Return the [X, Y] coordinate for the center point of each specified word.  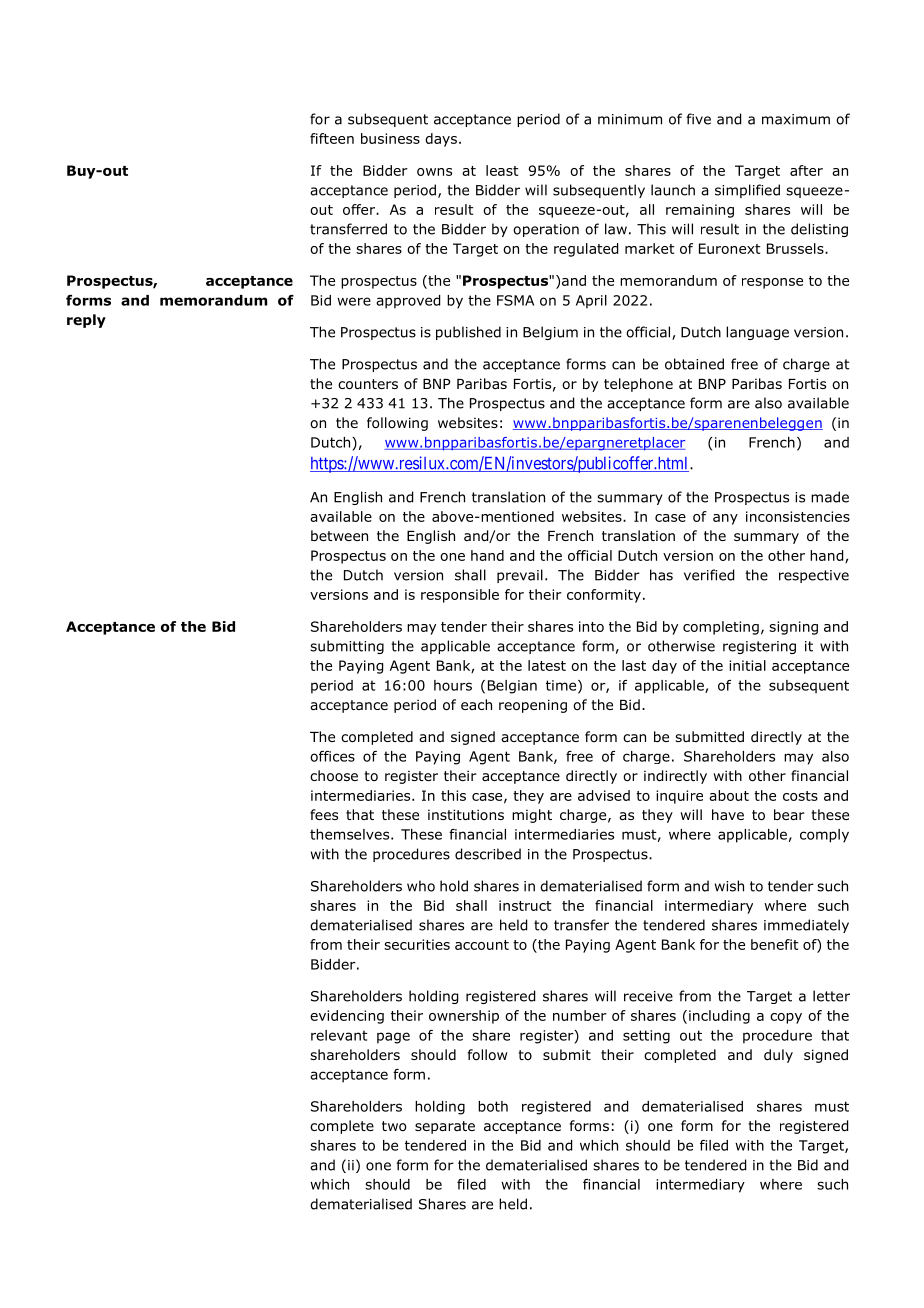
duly [778, 1056]
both [493, 1106]
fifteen [332, 138]
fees [324, 814]
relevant [339, 1035]
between [339, 535]
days [441, 140]
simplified [747, 191]
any [725, 519]
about [729, 795]
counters [368, 384]
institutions [466, 814]
